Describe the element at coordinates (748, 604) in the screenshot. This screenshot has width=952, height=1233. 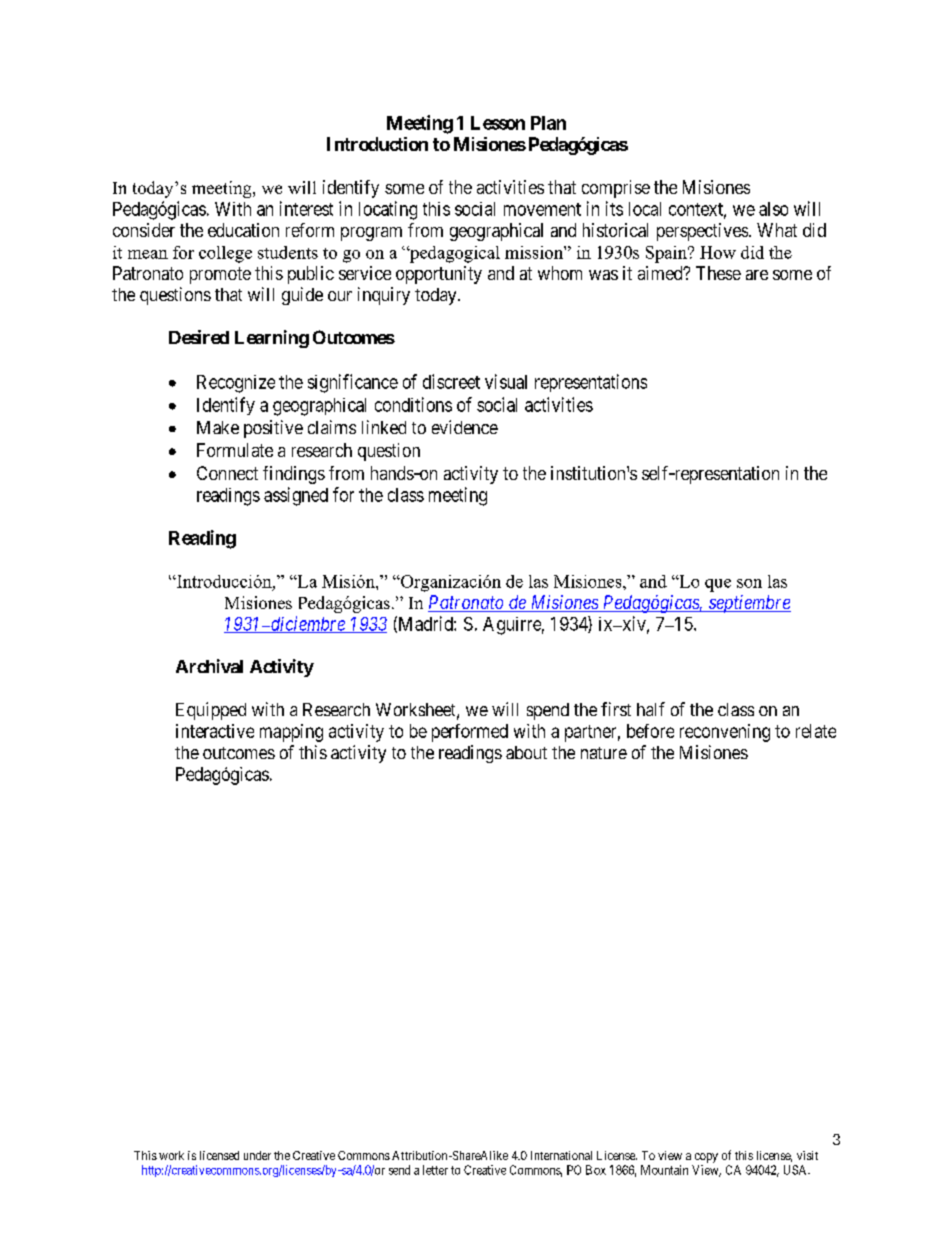
I see `septiembre` at that location.
